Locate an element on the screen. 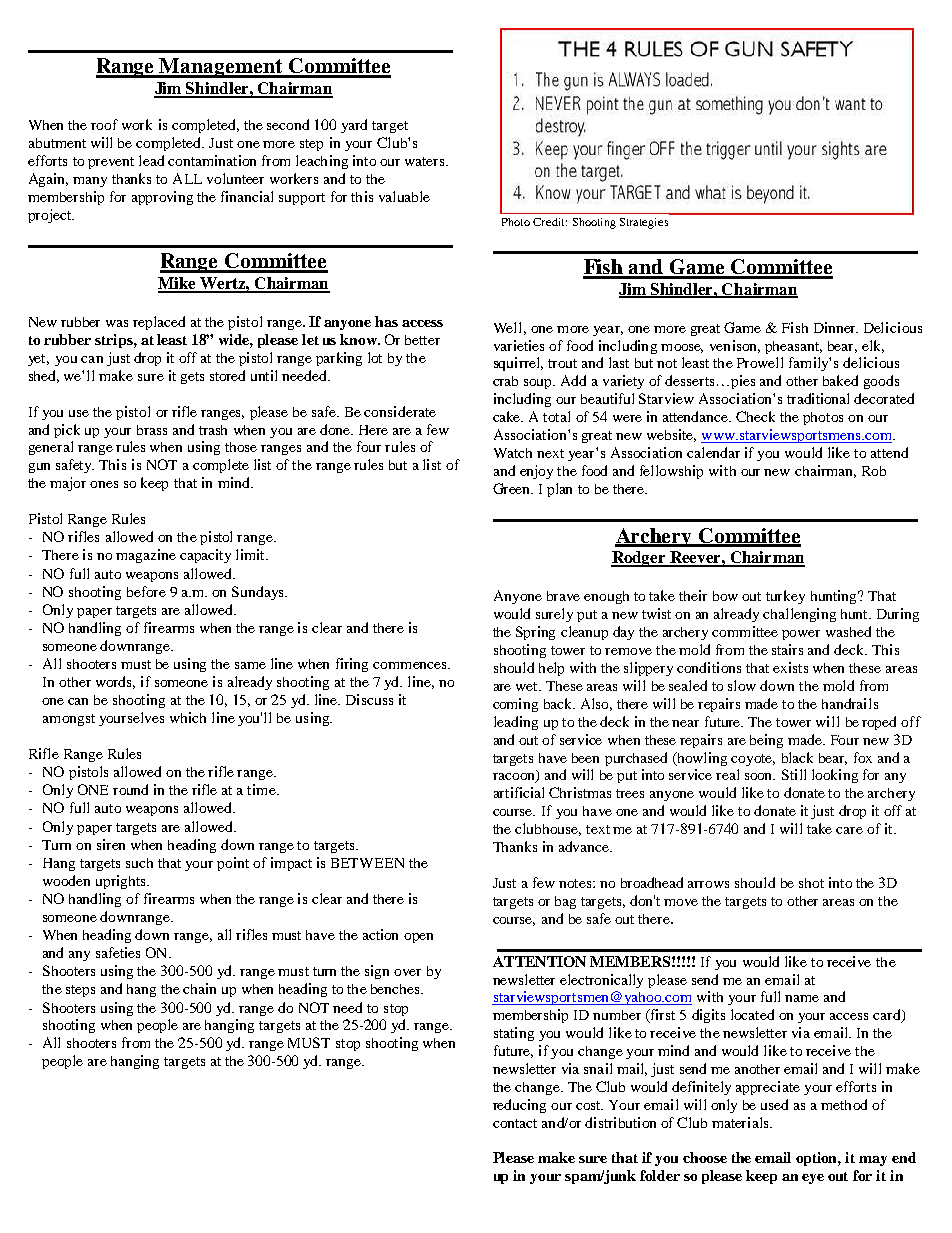  waters is located at coordinates (426, 161).
